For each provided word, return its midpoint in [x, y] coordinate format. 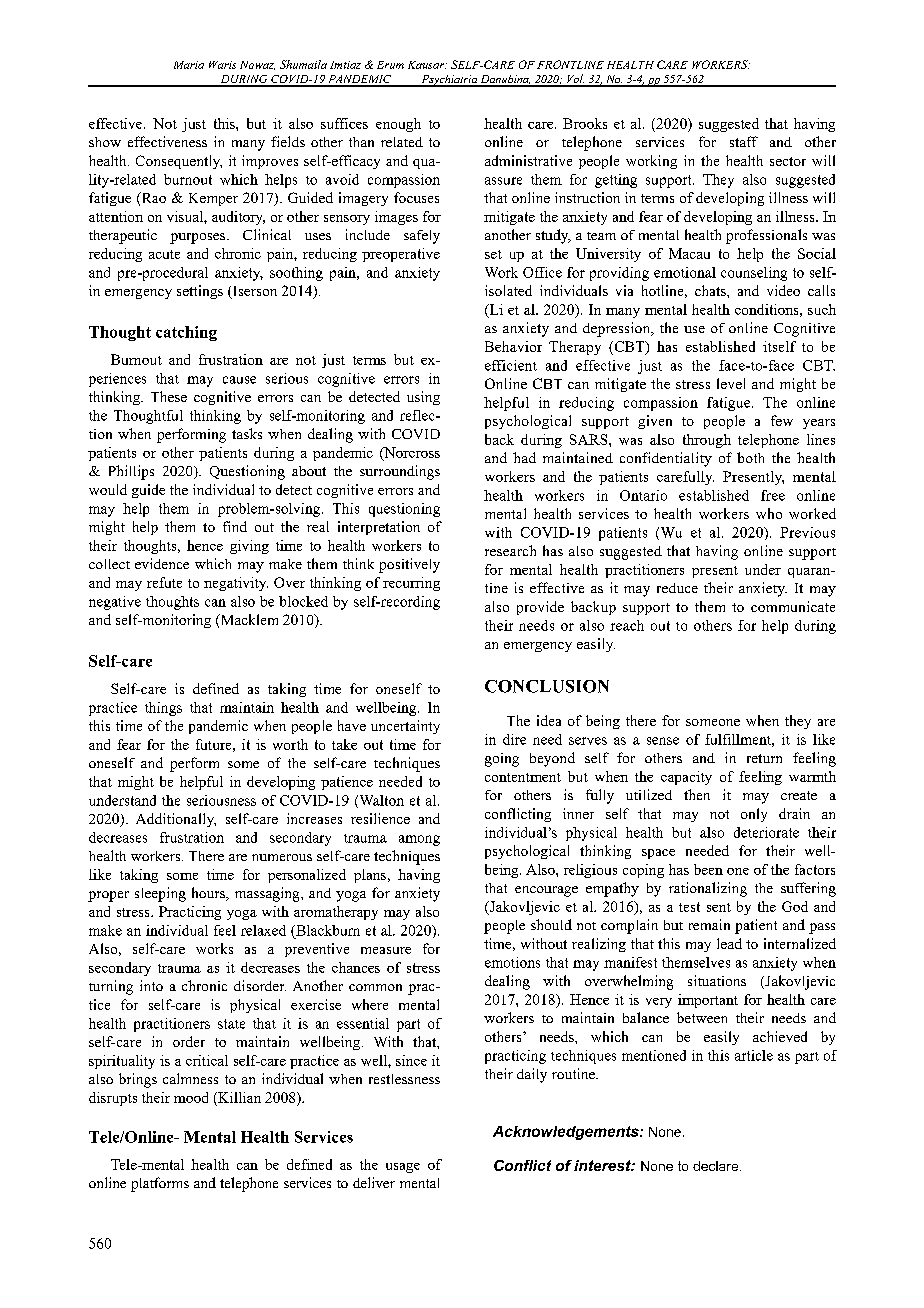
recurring [411, 584]
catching [186, 333]
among [419, 840]
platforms [160, 1184]
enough [398, 125]
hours [209, 894]
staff [744, 141]
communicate [793, 606]
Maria [189, 65]
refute [164, 582]
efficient [511, 365]
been [708, 869]
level [731, 383]
